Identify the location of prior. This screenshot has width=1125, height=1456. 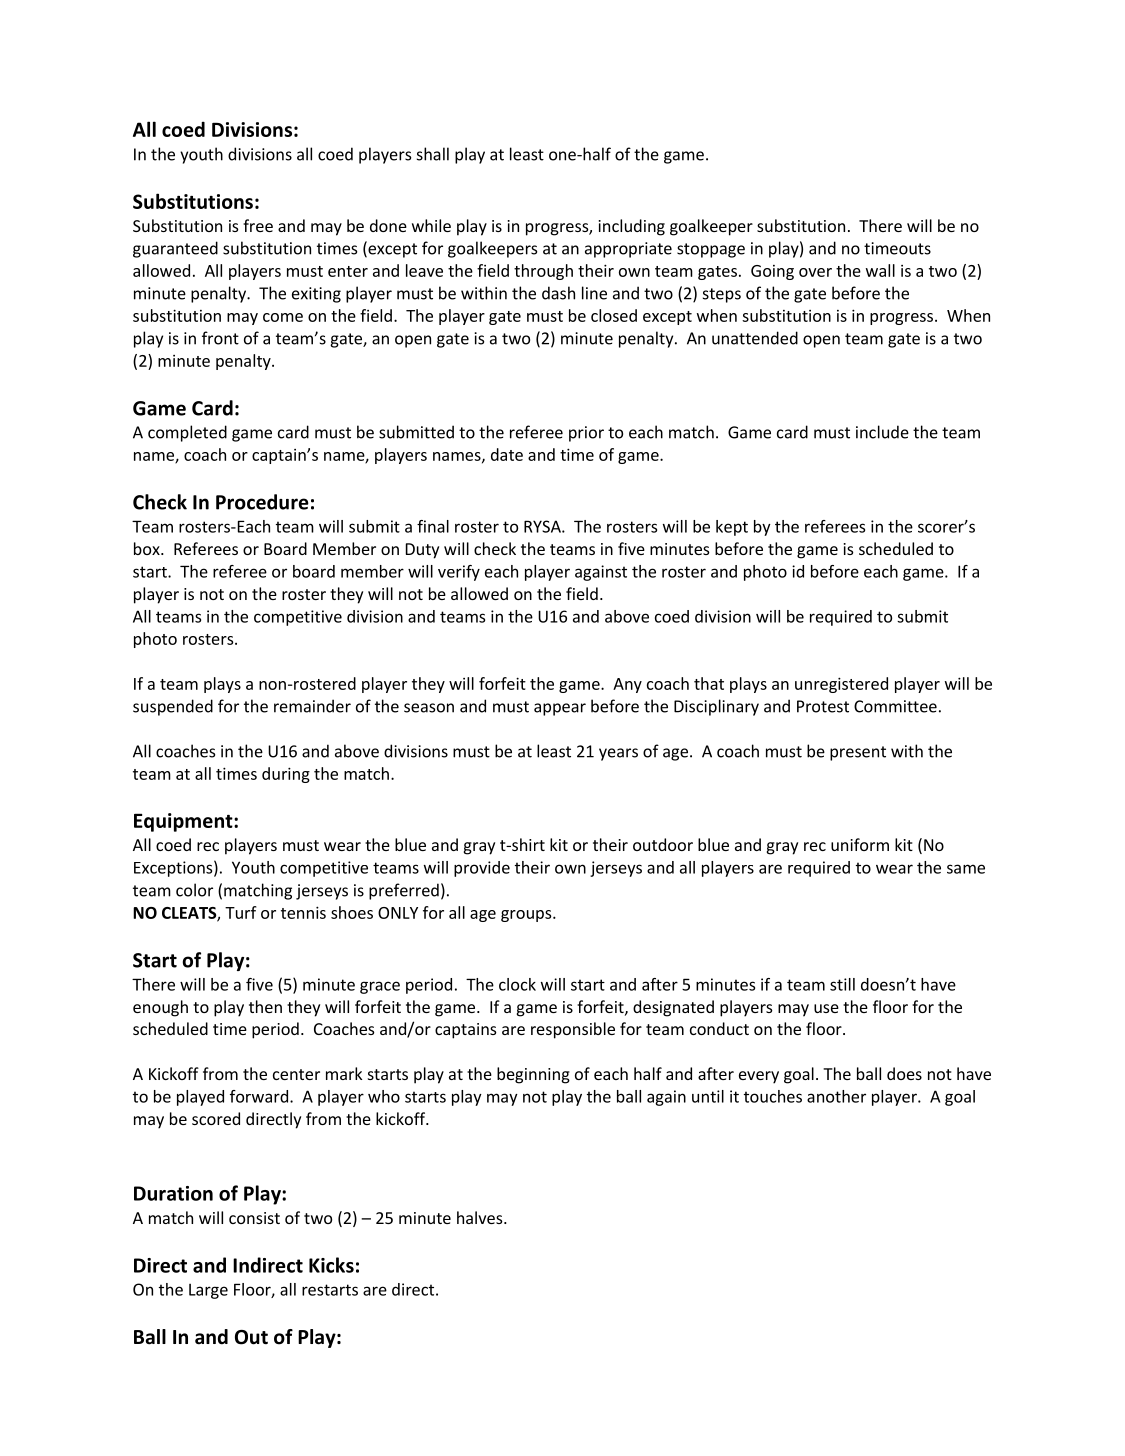
(586, 434).
